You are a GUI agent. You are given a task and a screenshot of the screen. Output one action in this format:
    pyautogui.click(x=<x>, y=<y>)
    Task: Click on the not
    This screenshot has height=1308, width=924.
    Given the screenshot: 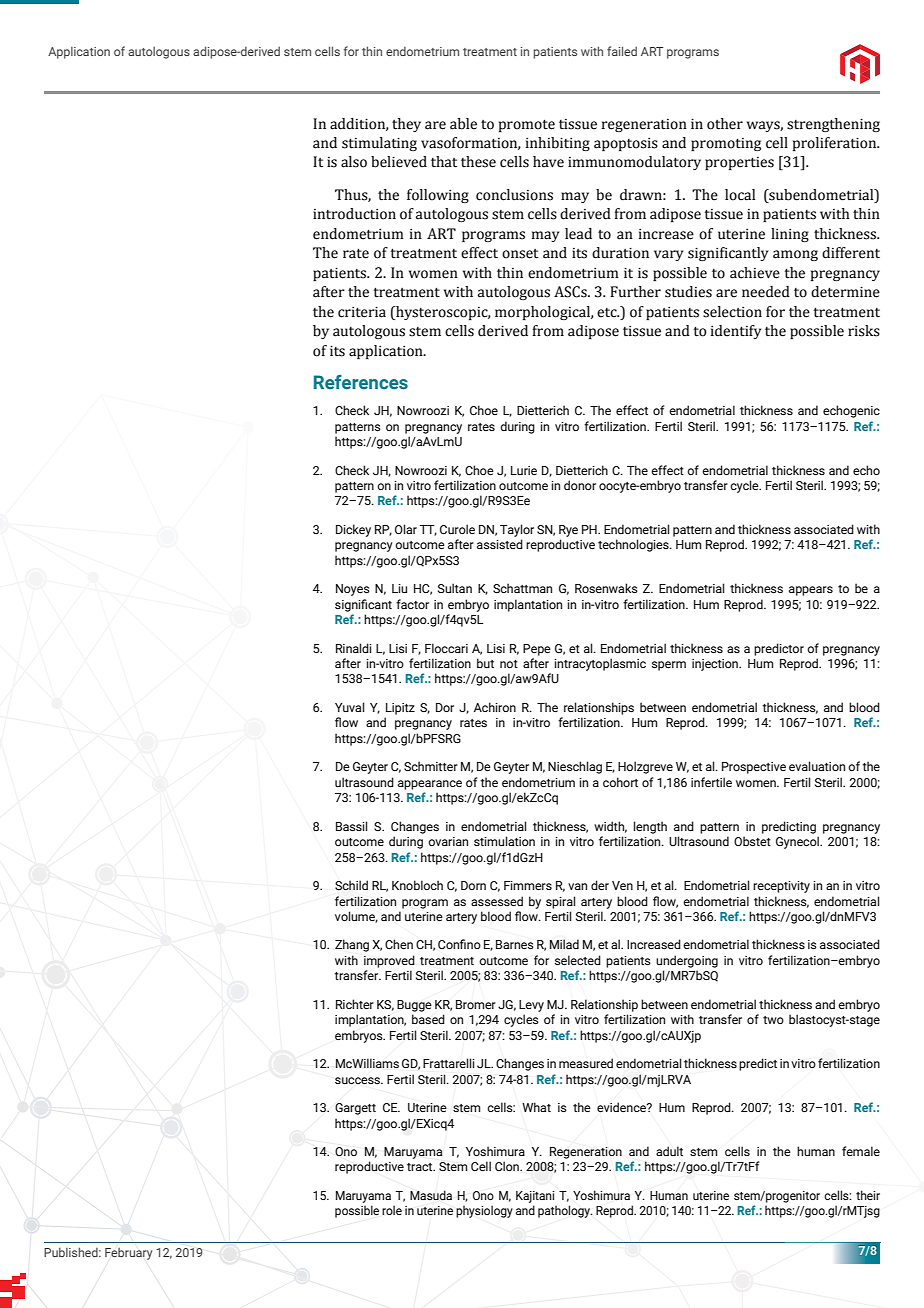 What is the action you would take?
    pyautogui.click(x=509, y=664)
